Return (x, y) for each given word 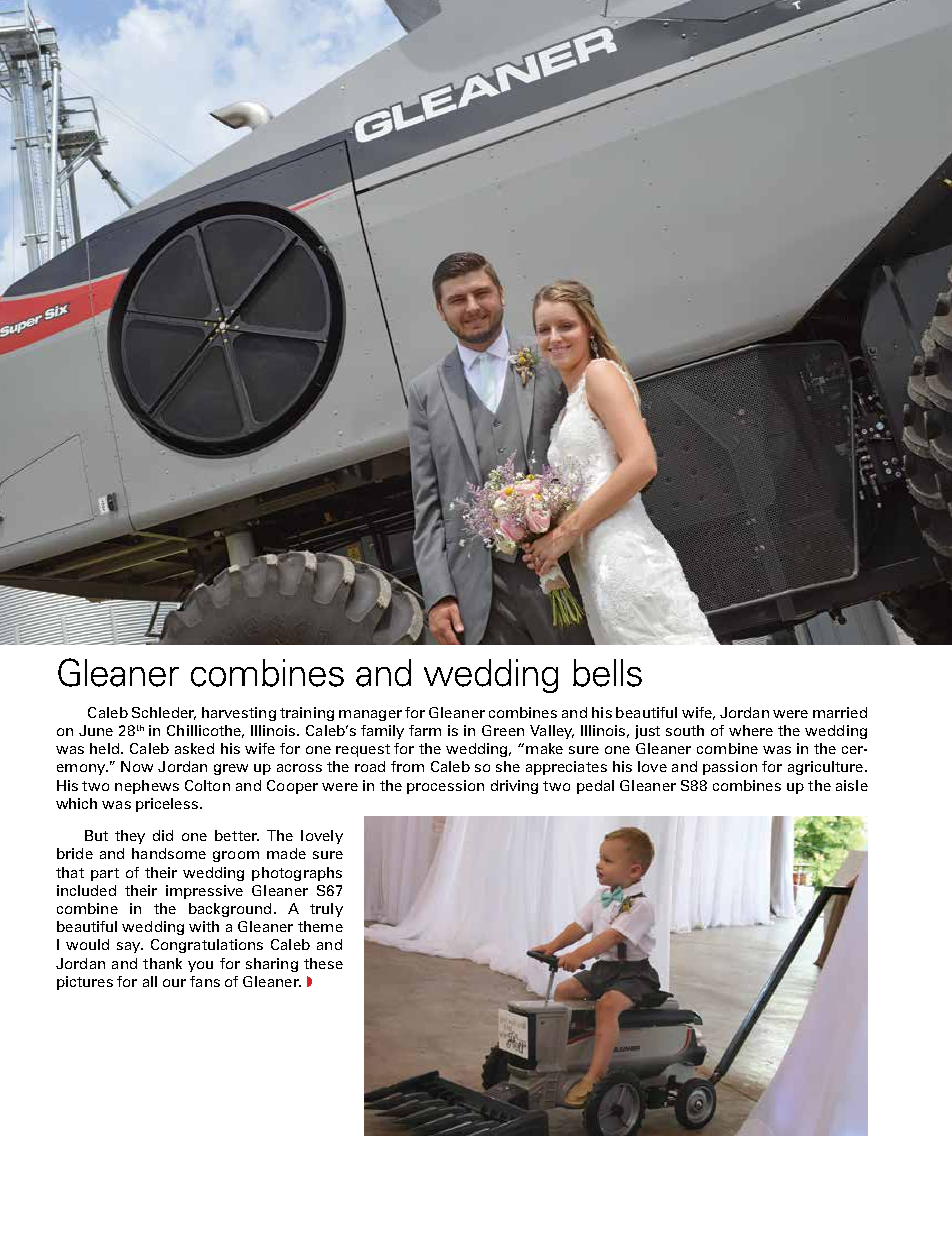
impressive (204, 892)
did (163, 835)
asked (194, 748)
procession (445, 787)
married (840, 712)
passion (730, 768)
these (323, 963)
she (508, 766)
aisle (852, 785)
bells (607, 673)
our (174, 983)
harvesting (239, 714)
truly (326, 910)
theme (320, 926)
